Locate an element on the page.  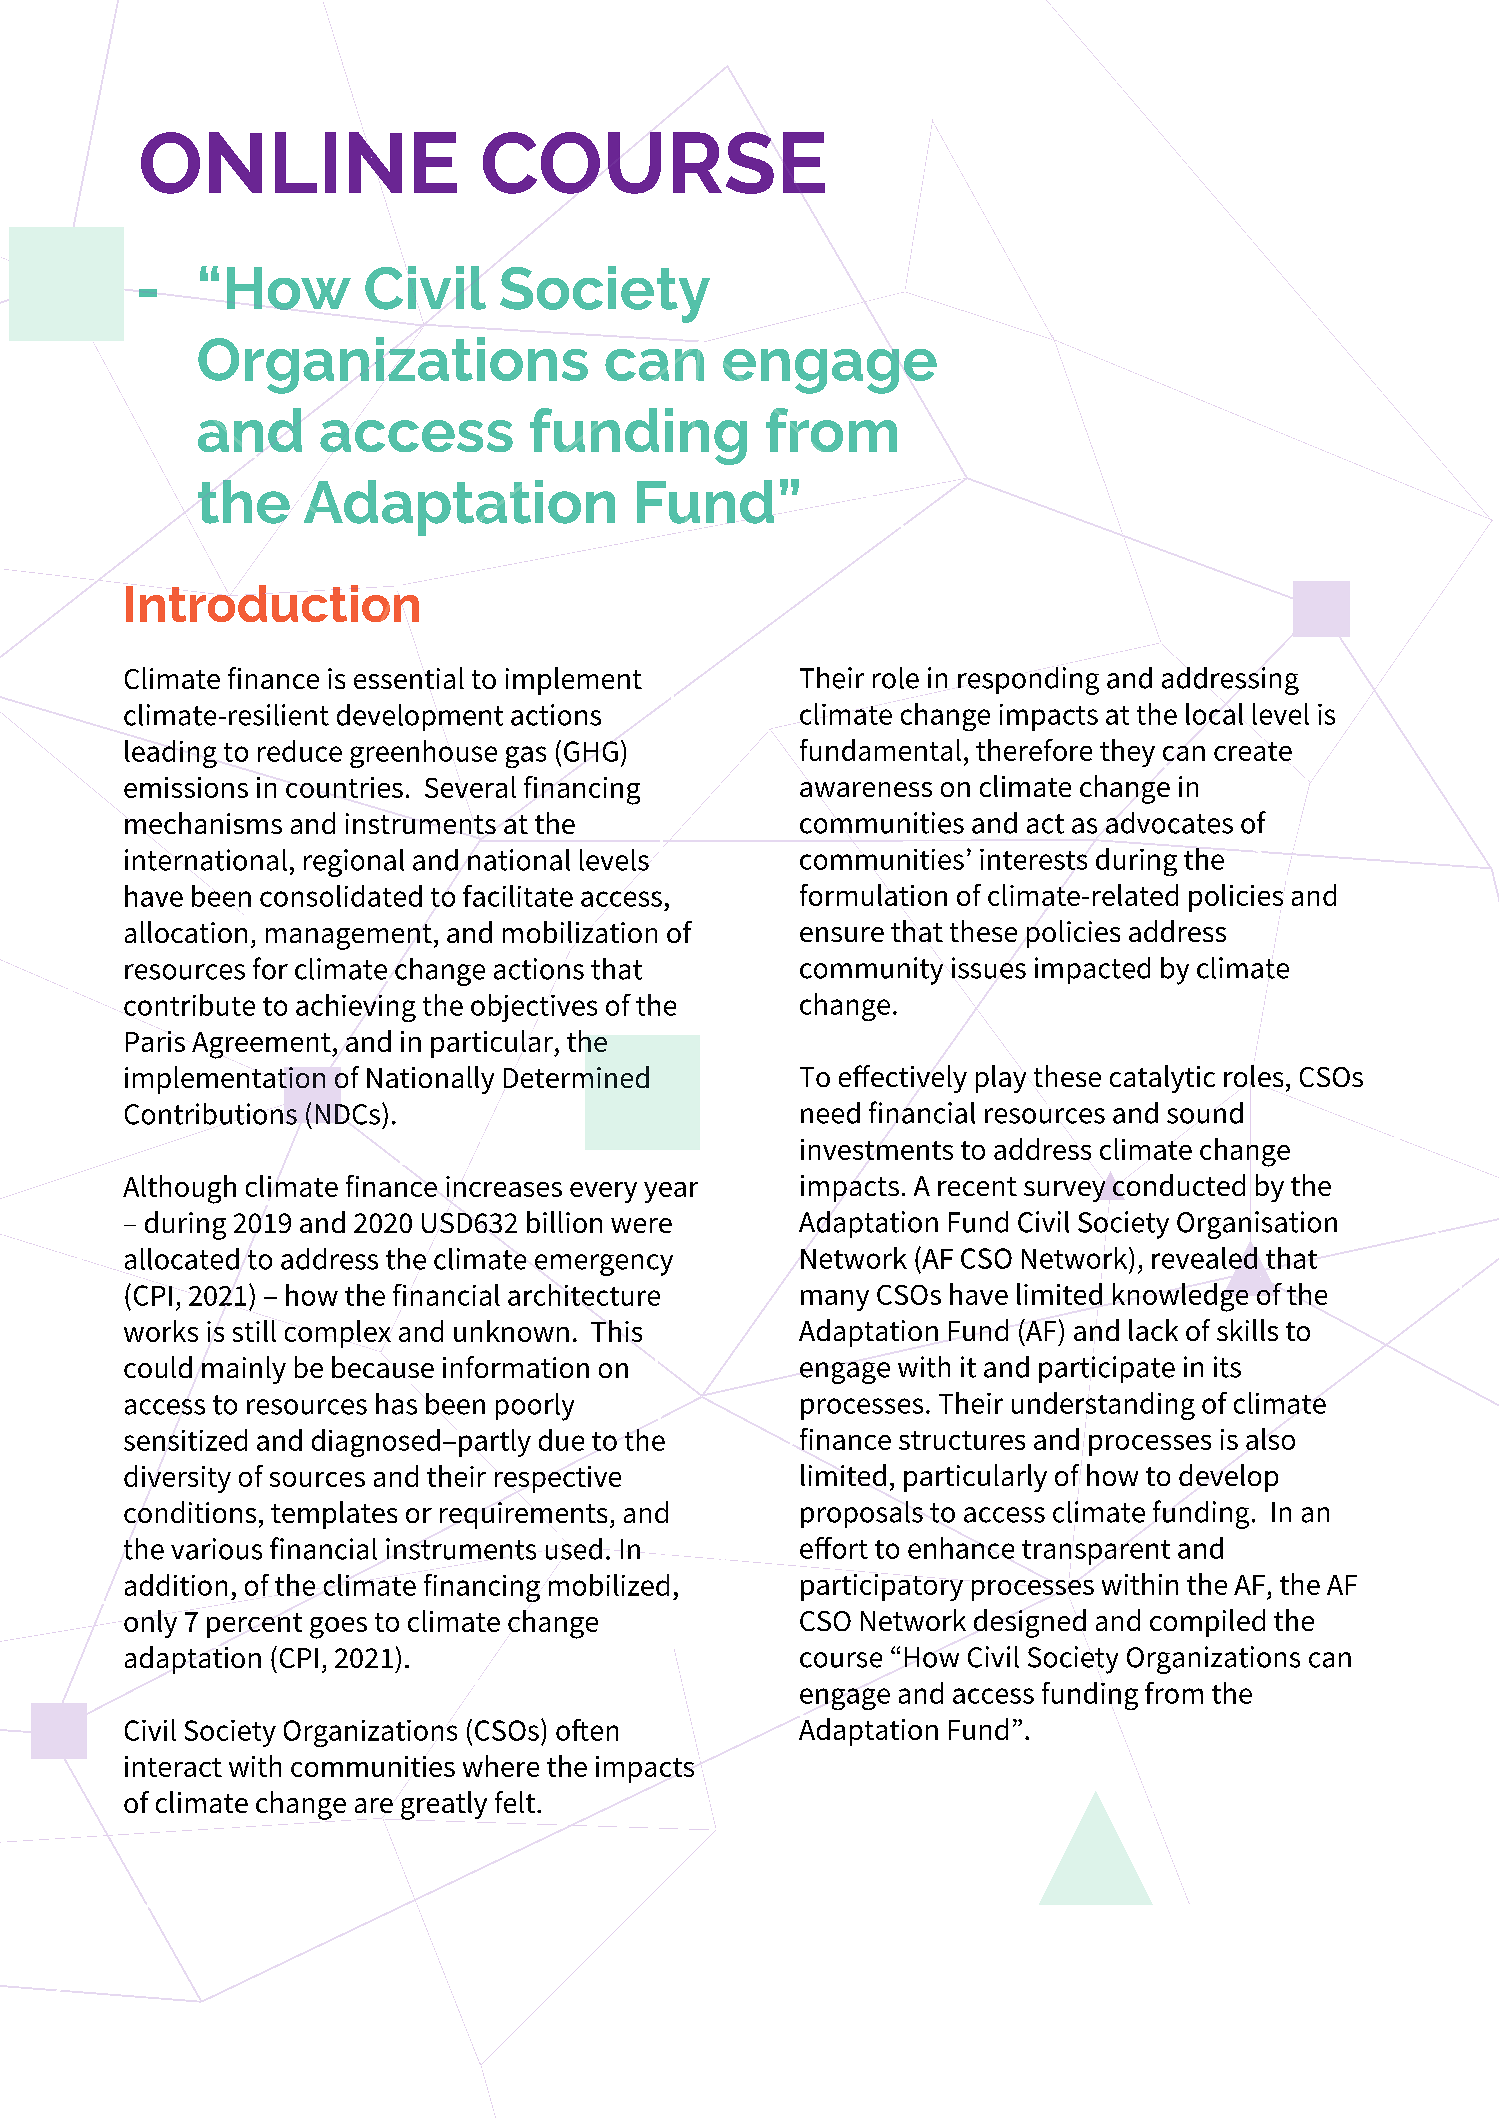
responding is located at coordinates (1028, 681).
